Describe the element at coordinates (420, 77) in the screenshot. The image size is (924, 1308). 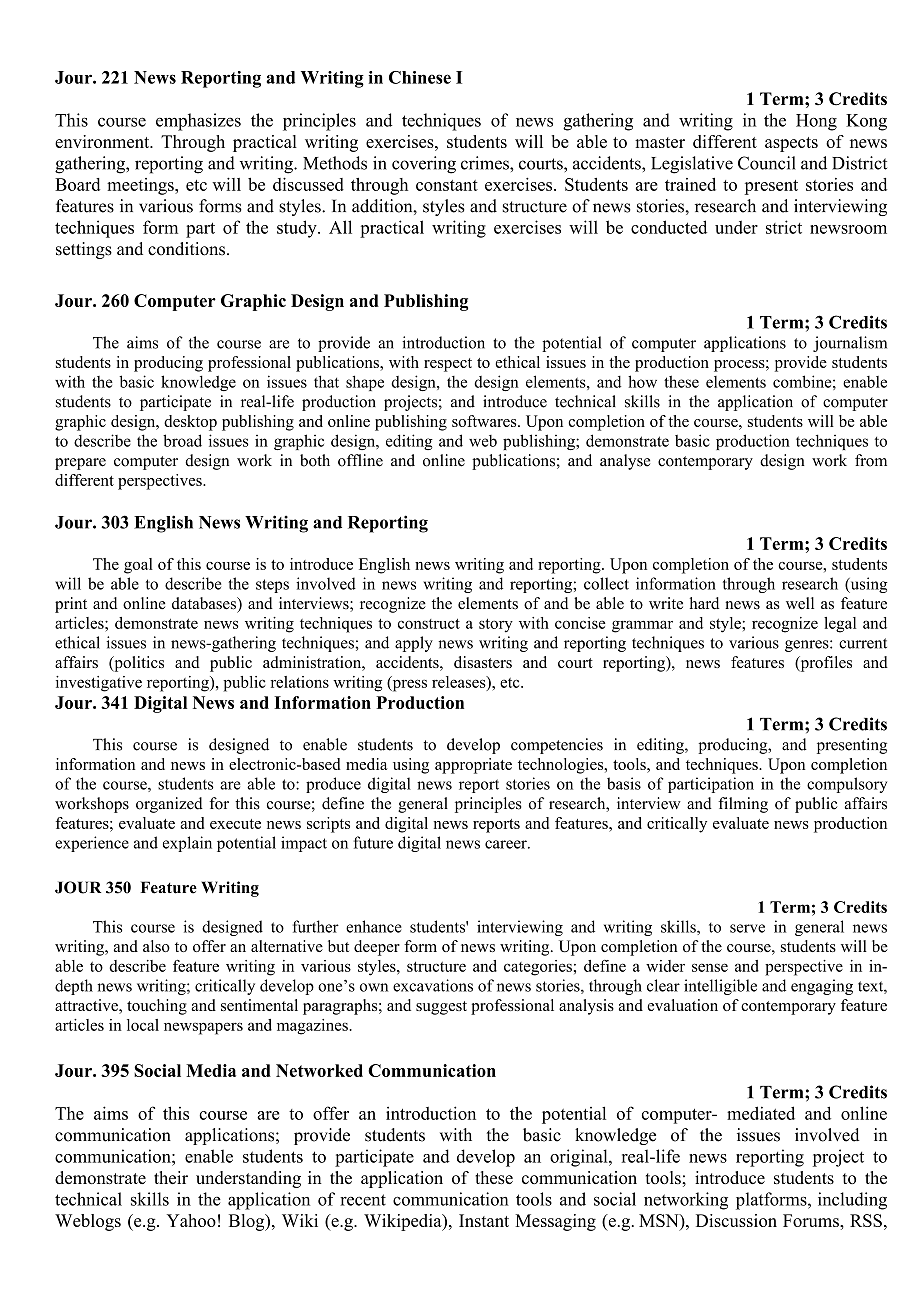
I see `Chinese` at that location.
